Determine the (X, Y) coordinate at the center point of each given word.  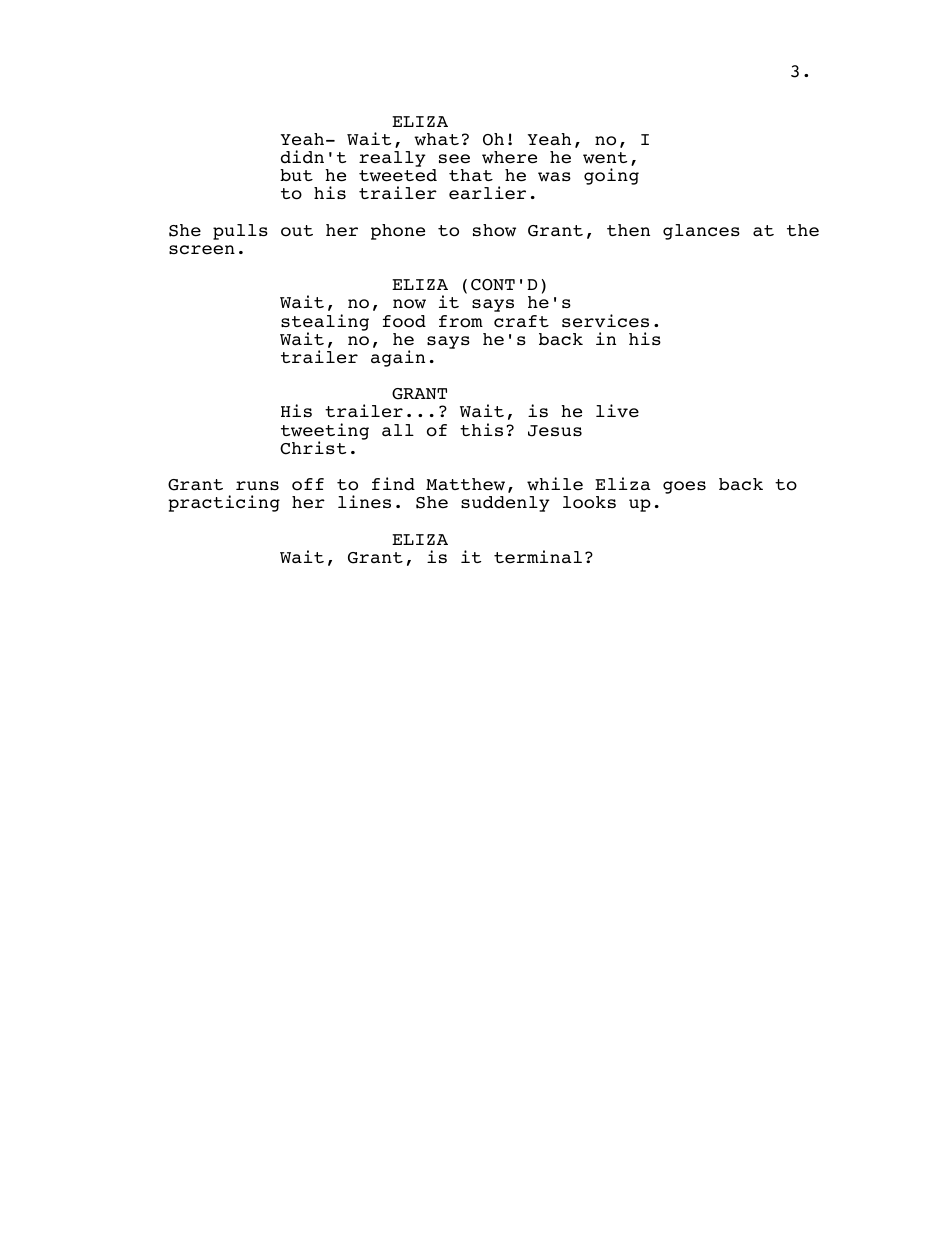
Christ (313, 448)
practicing (224, 503)
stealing (325, 323)
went (605, 158)
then (628, 230)
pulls (240, 232)
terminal (538, 557)
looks (589, 502)
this (481, 429)
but (296, 175)
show (494, 230)
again (398, 358)
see (454, 159)
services (605, 321)
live (617, 411)
